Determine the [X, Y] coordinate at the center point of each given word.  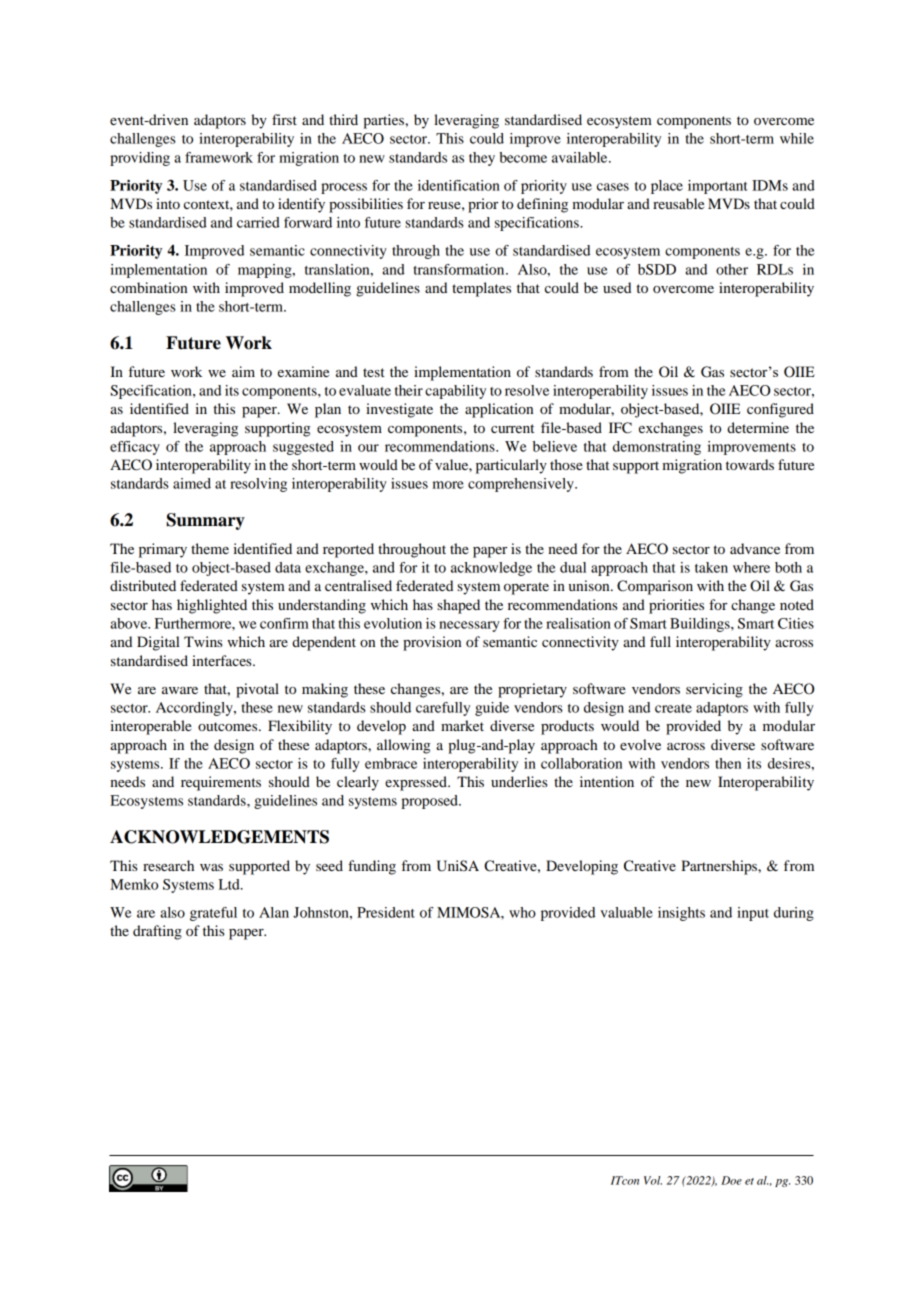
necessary [469, 626]
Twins [203, 641]
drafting [157, 932]
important [718, 187]
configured [780, 410]
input [753, 914]
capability [455, 392]
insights [681, 914]
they [482, 159]
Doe [731, 1180]
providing [140, 159]
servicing [714, 690]
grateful [213, 914]
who [522, 912]
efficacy [135, 448]
